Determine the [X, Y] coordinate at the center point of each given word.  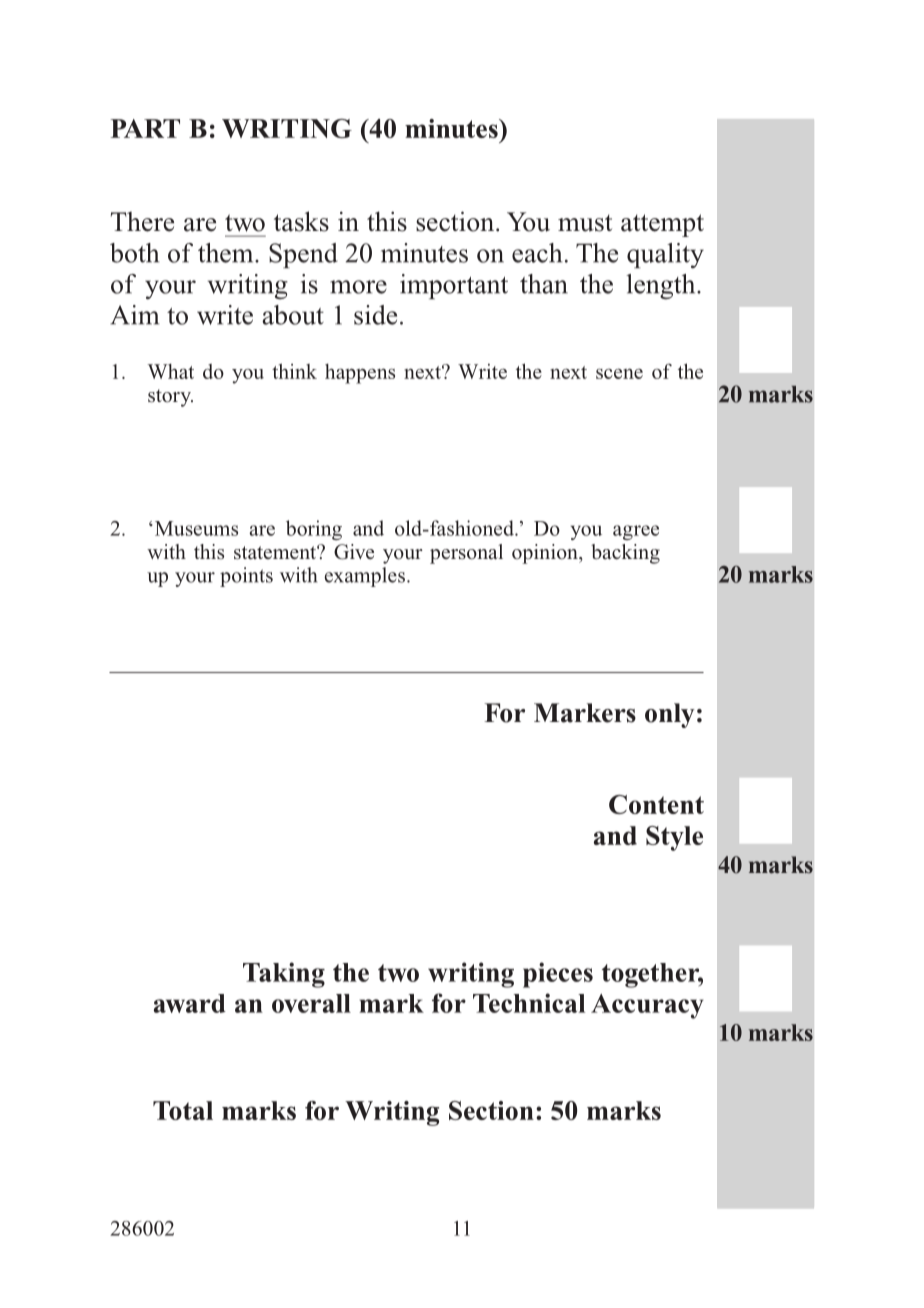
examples [364, 577]
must [585, 223]
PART [145, 128]
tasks [301, 221]
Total [183, 1110]
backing [625, 554]
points [246, 577]
